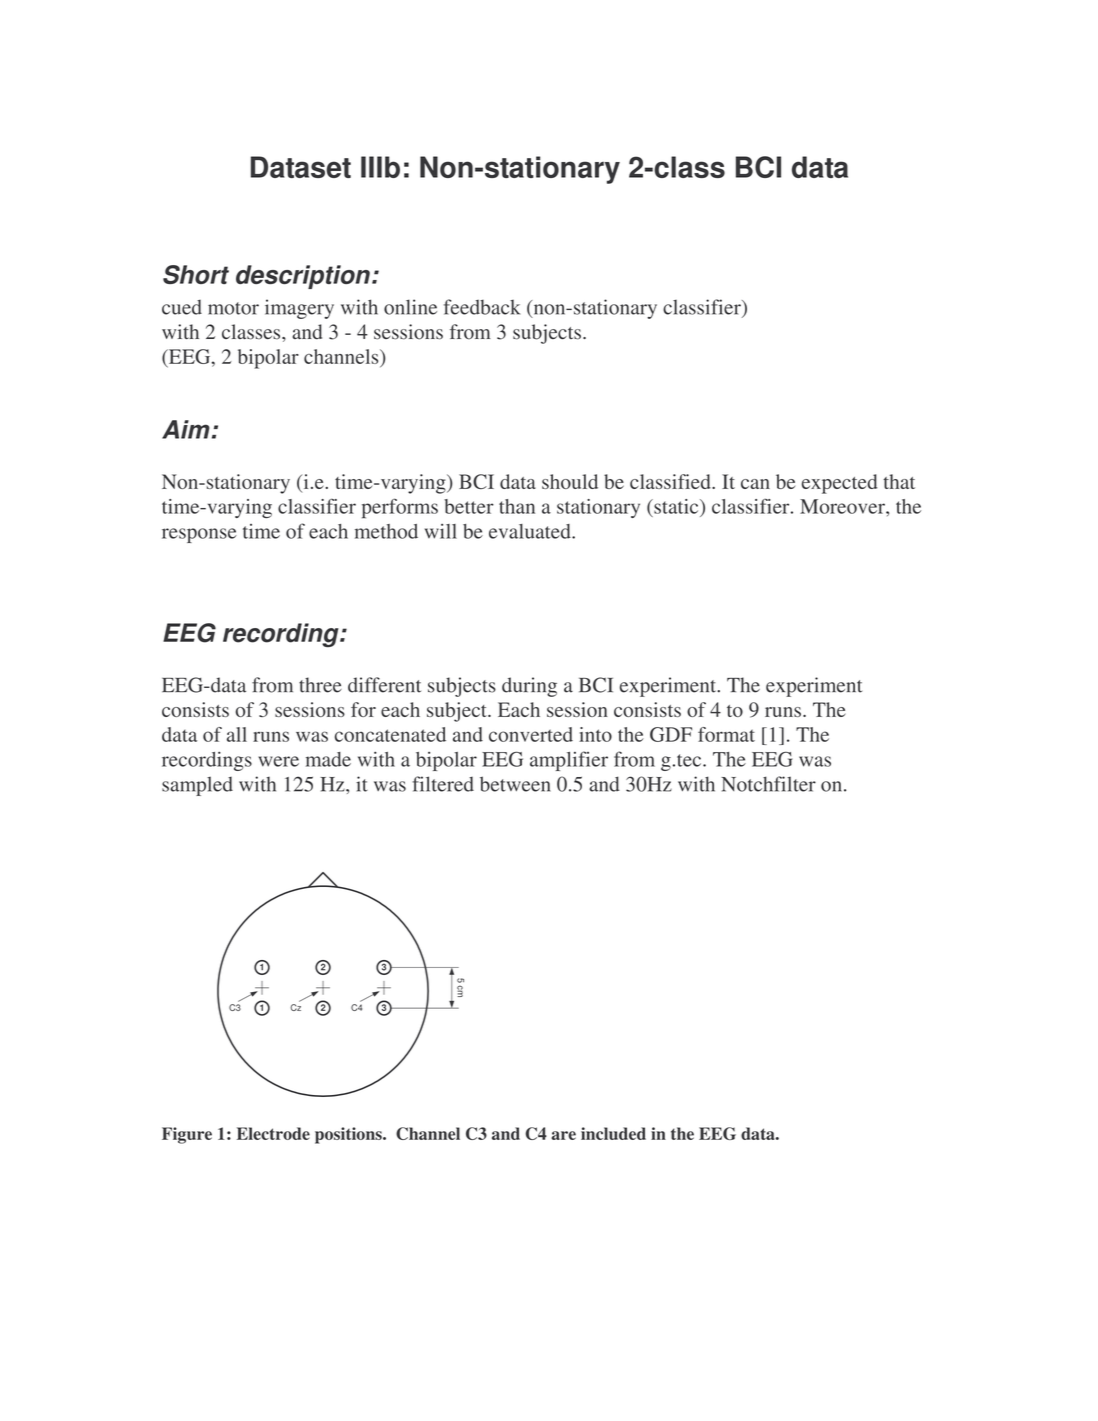  Describe the element at coordinates (273, 1133) in the screenshot. I see `Electrode` at that location.
